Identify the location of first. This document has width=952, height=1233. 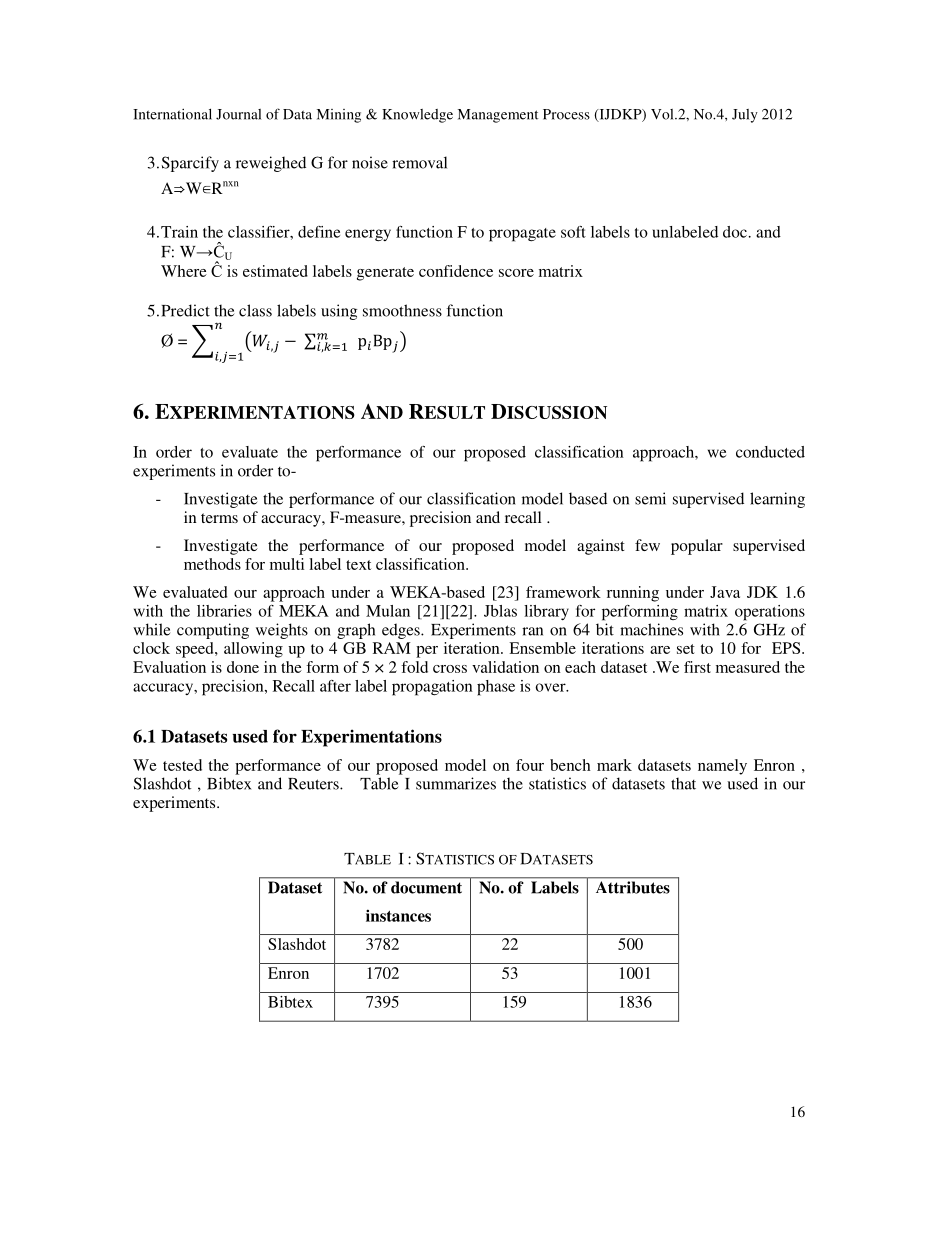
(697, 667).
